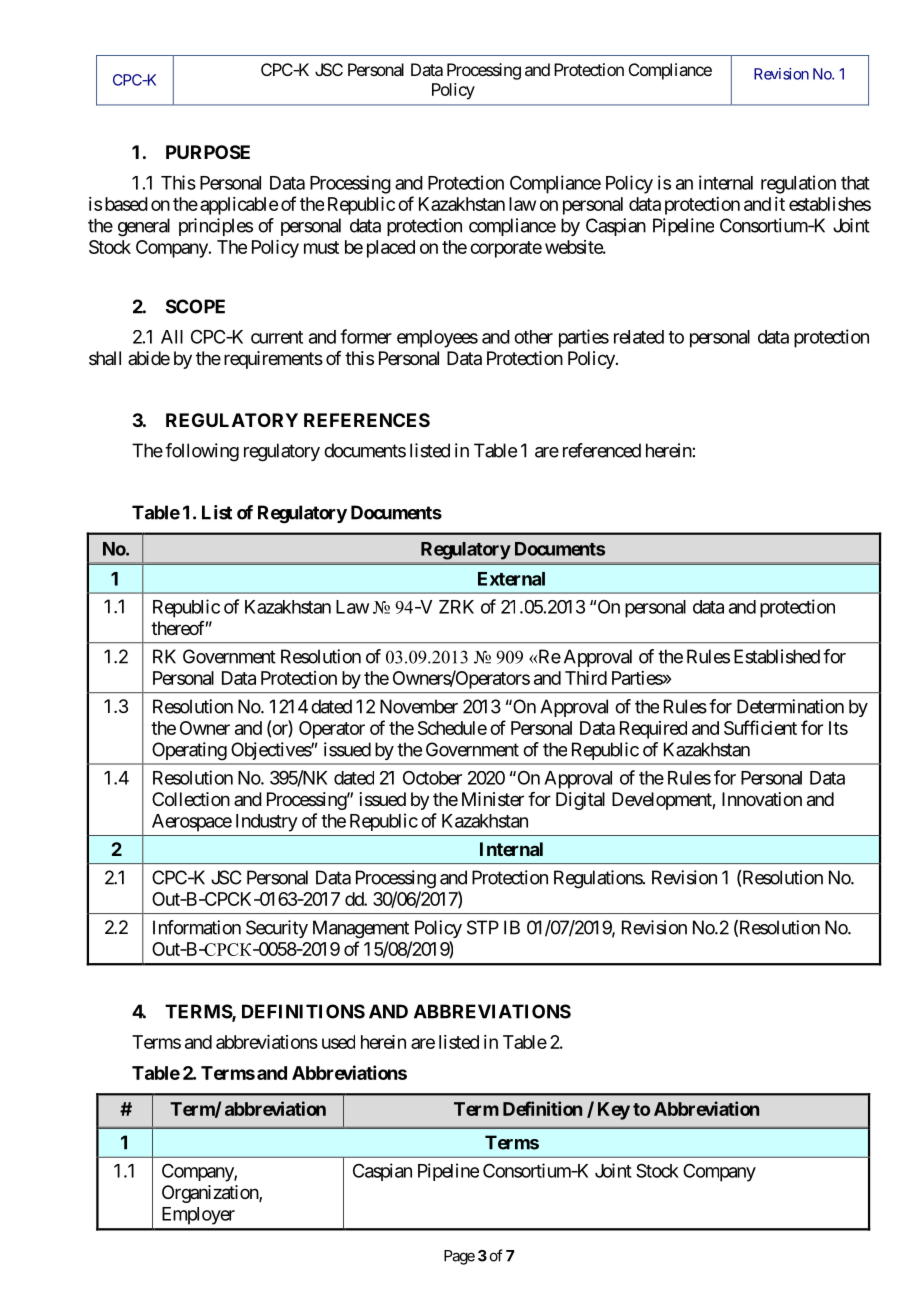 This screenshot has height=1308, width=924. I want to click on November, so click(419, 706).
